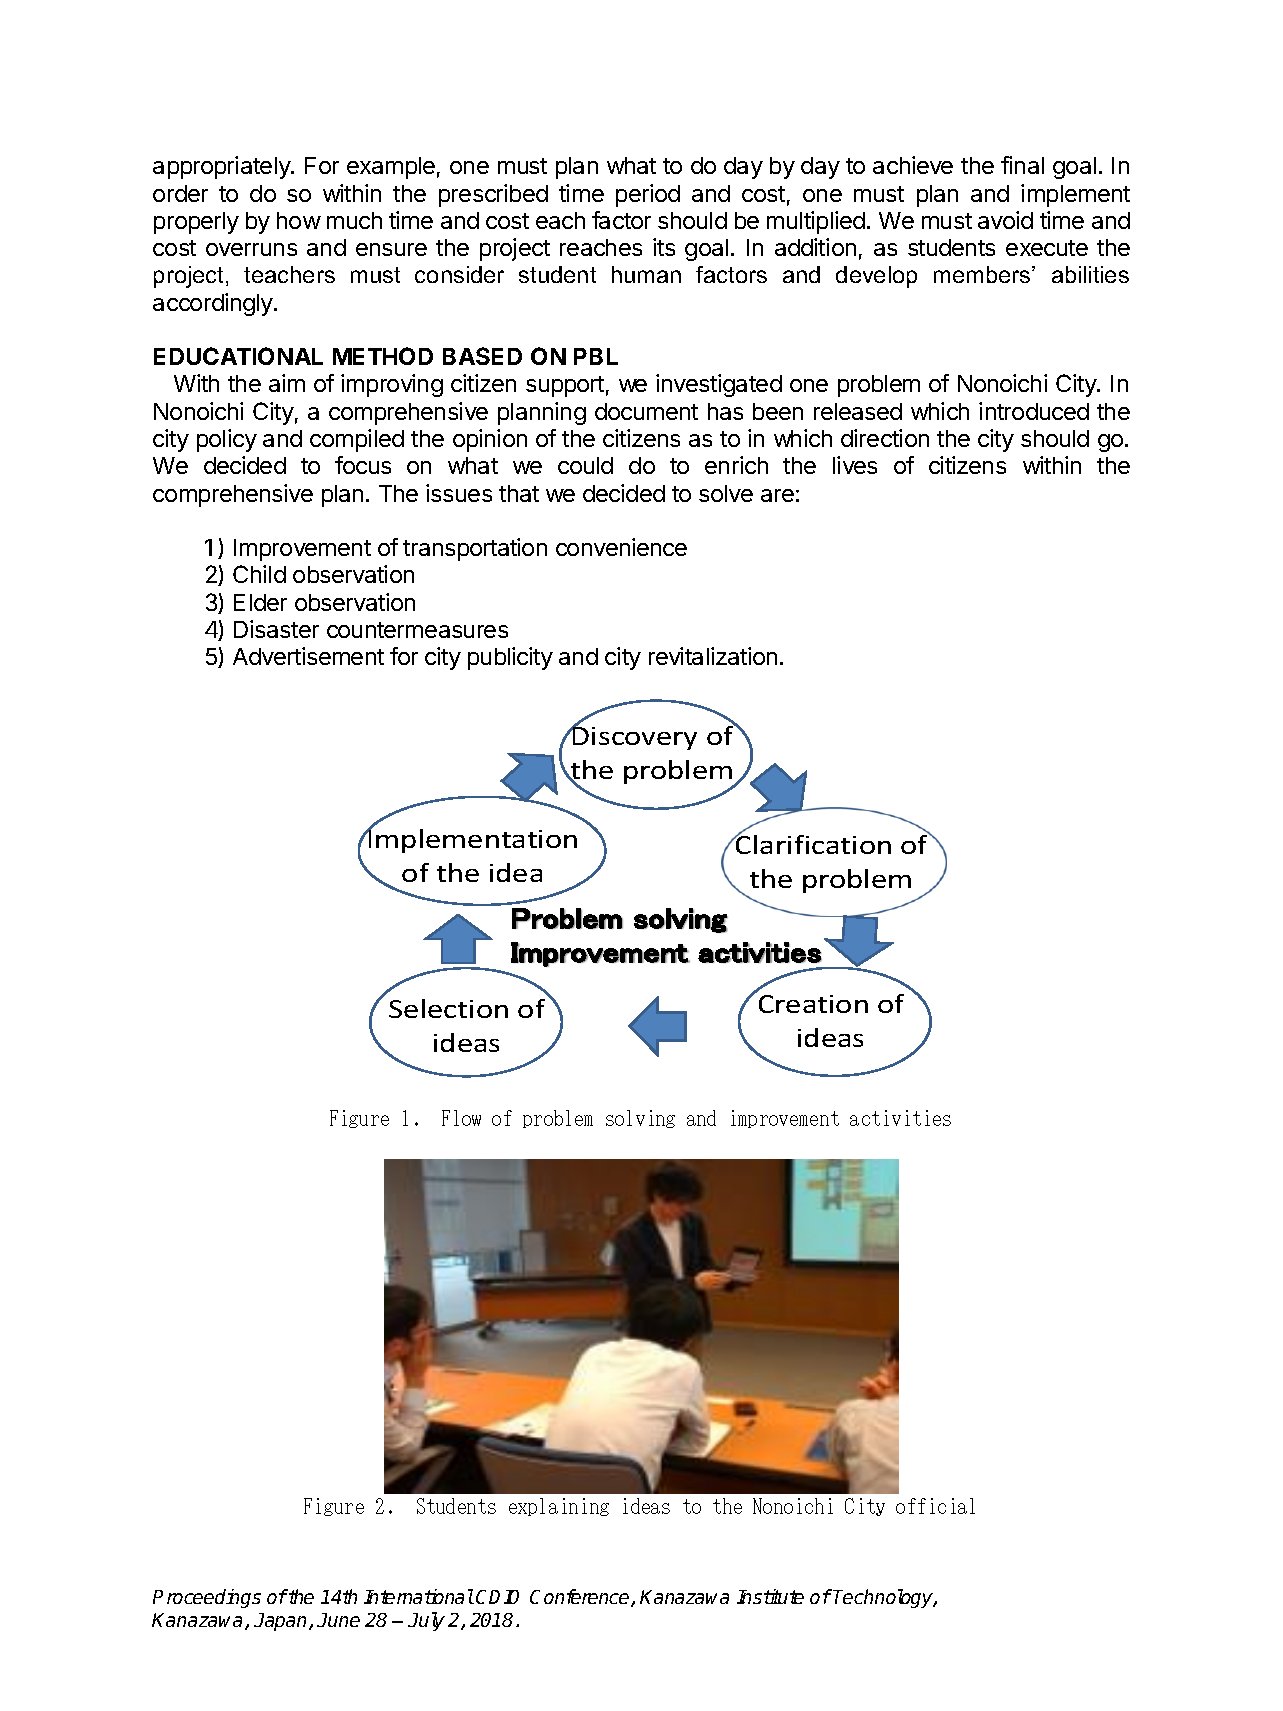 Image resolution: width=1283 pixels, height=1711 pixels. I want to click on Japan, so click(282, 1622).
